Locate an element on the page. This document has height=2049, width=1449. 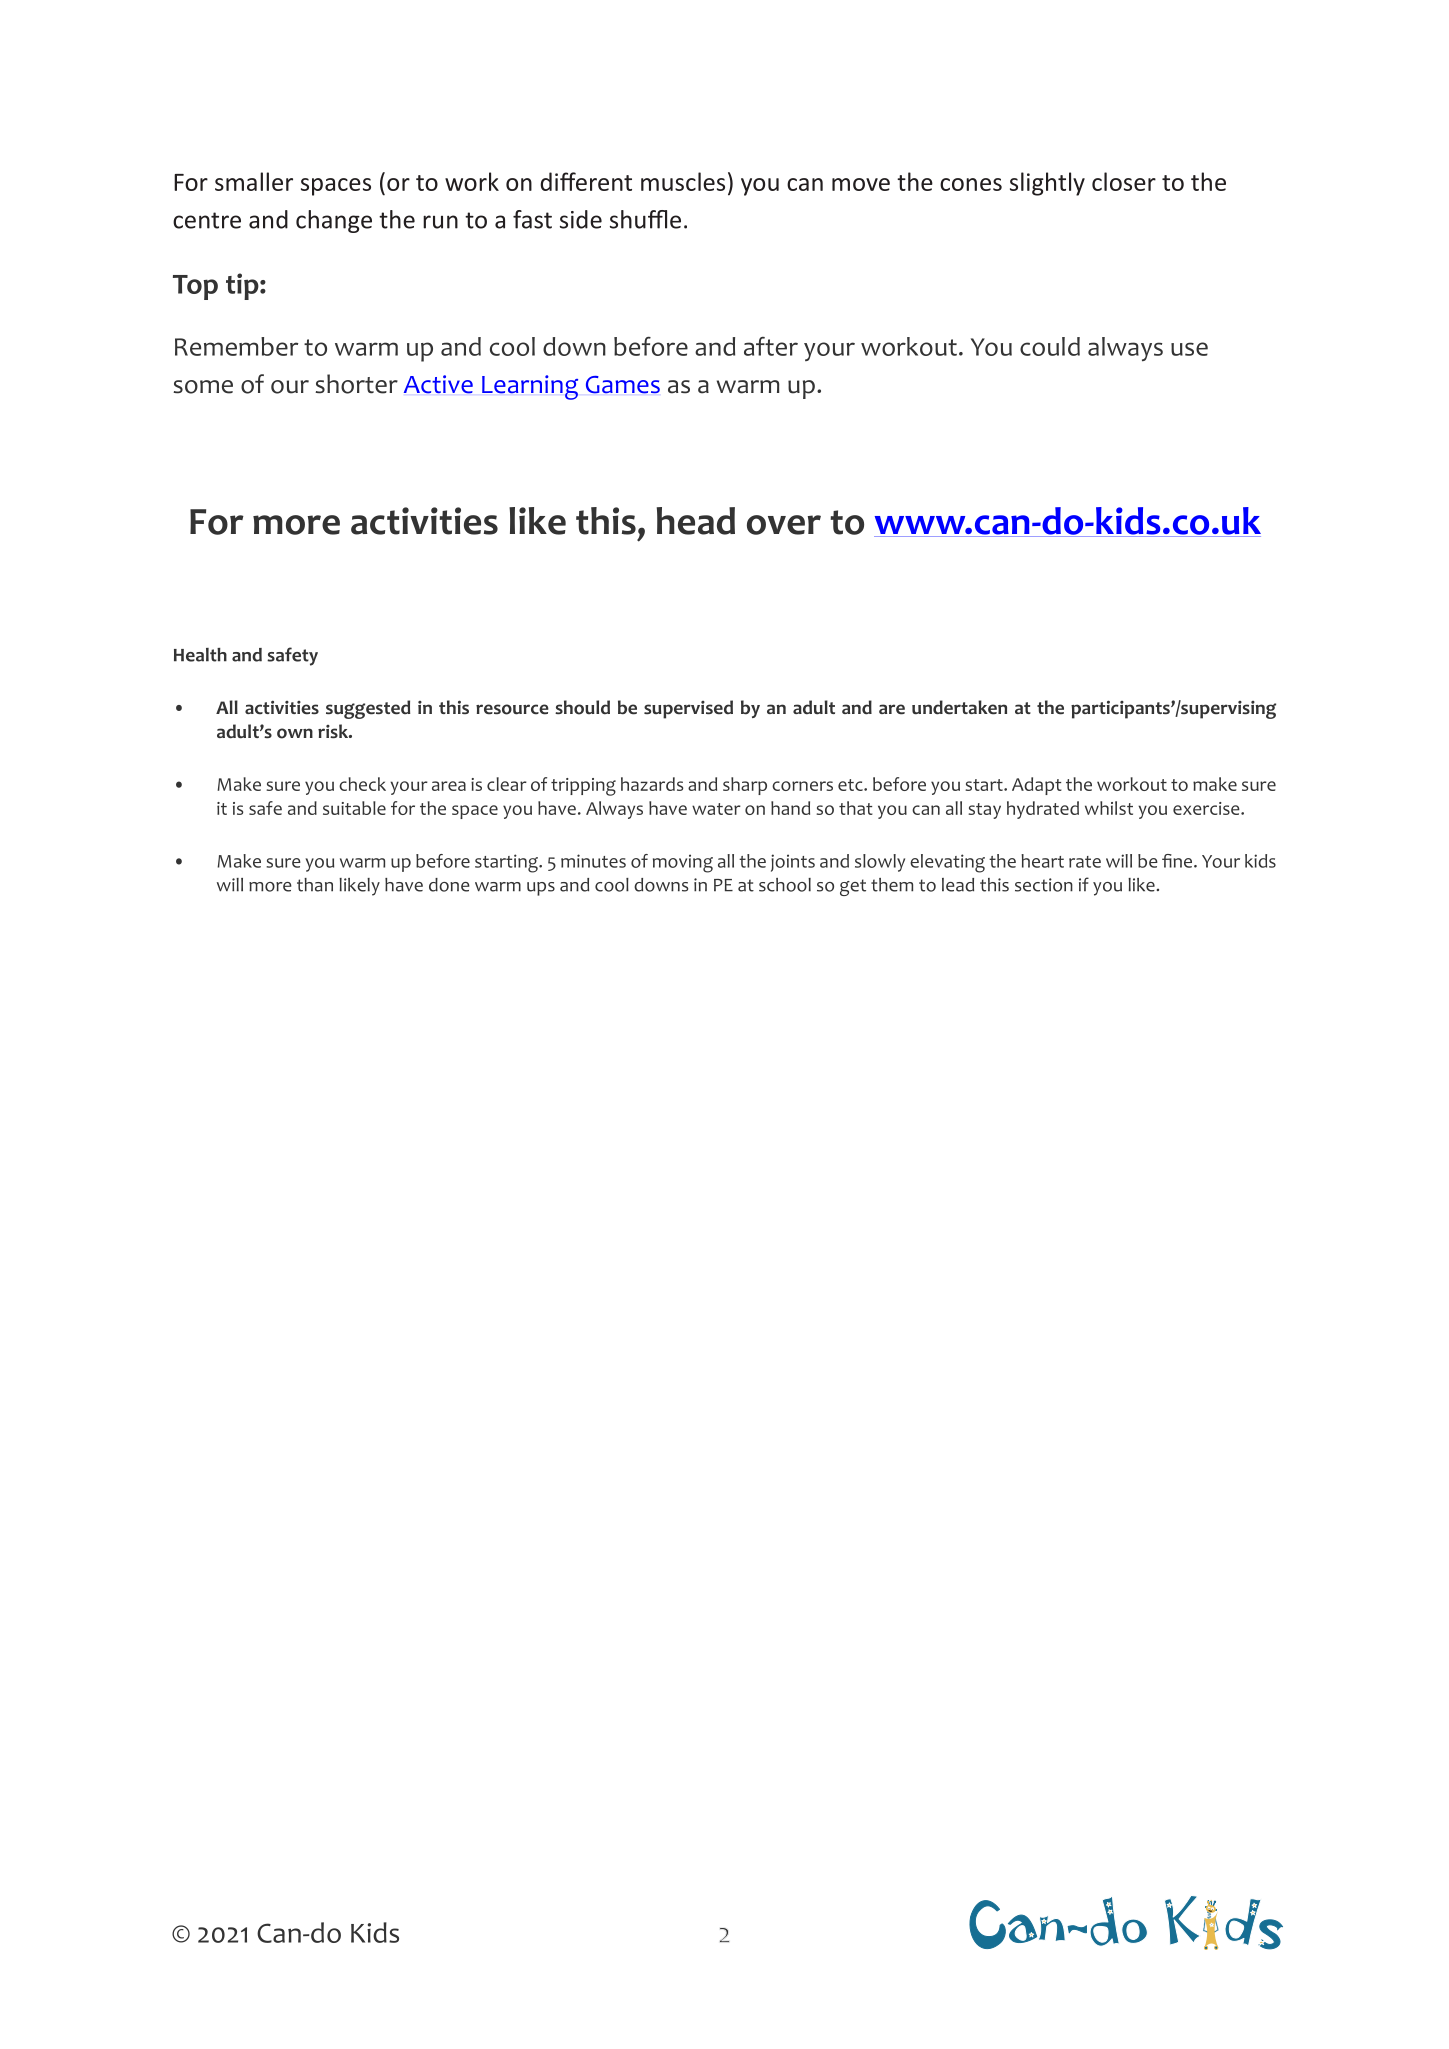
Health is located at coordinates (200, 655).
